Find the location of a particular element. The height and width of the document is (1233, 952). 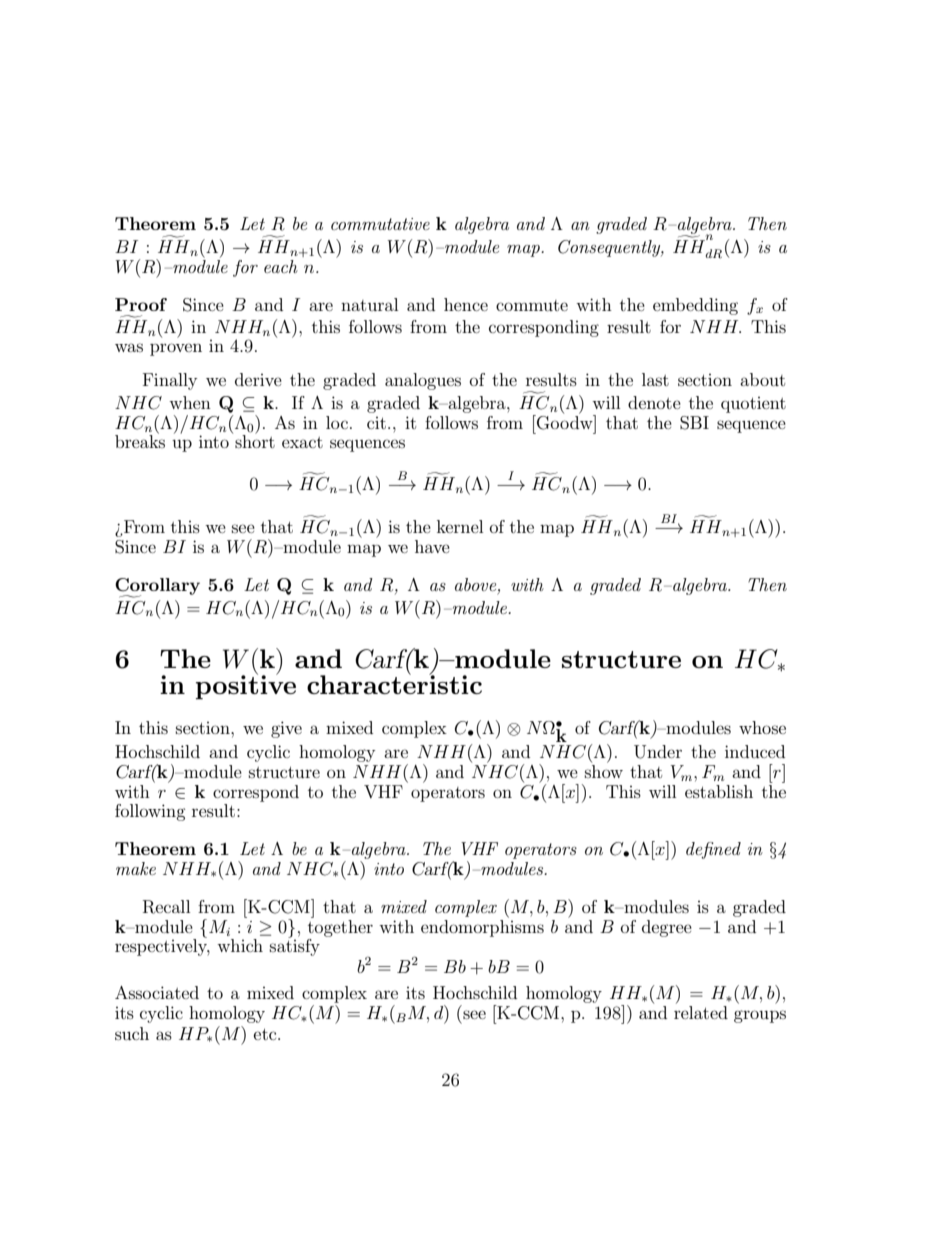

commutative is located at coordinates (380, 224).
